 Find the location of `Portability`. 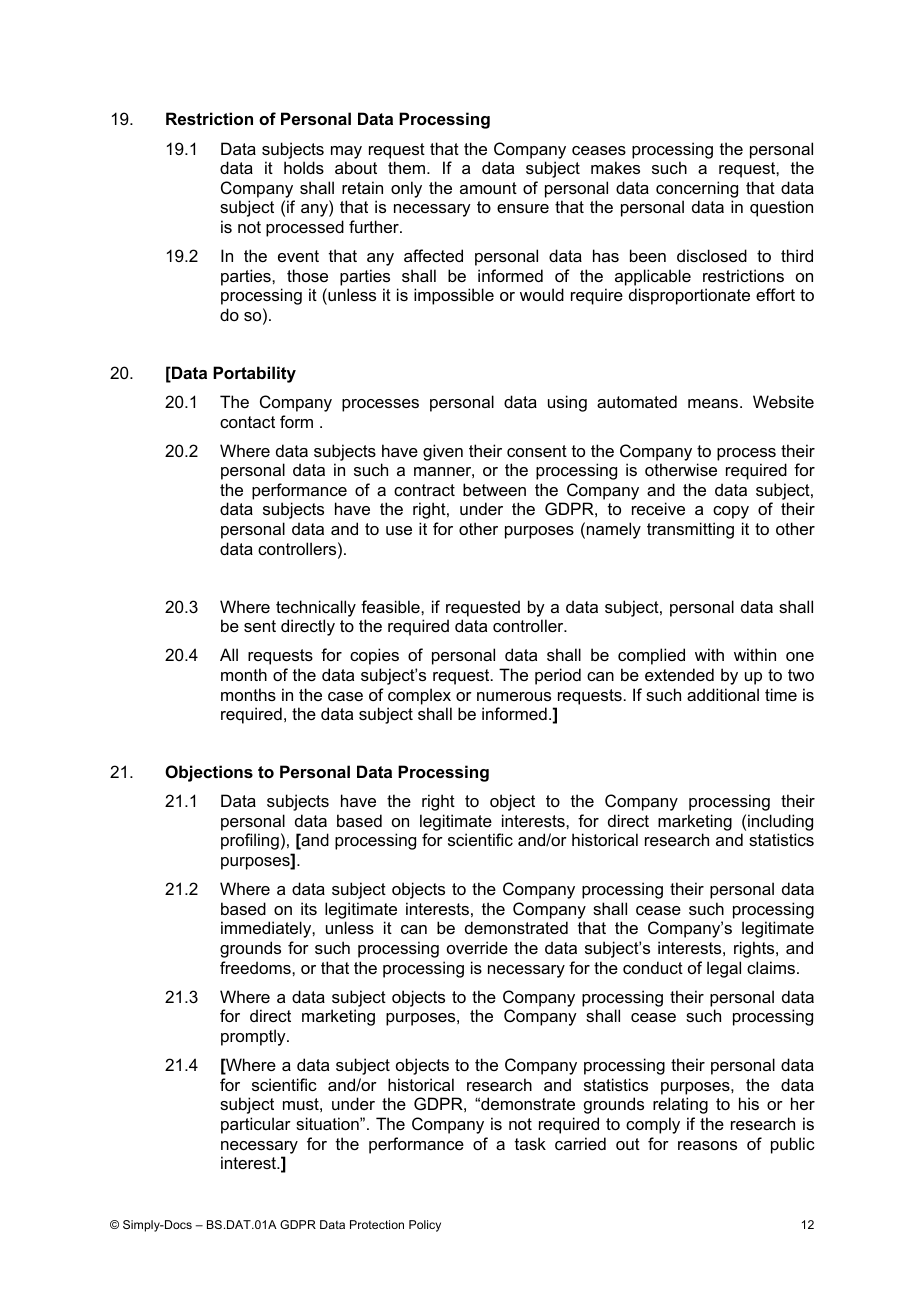

Portability is located at coordinates (254, 374).
